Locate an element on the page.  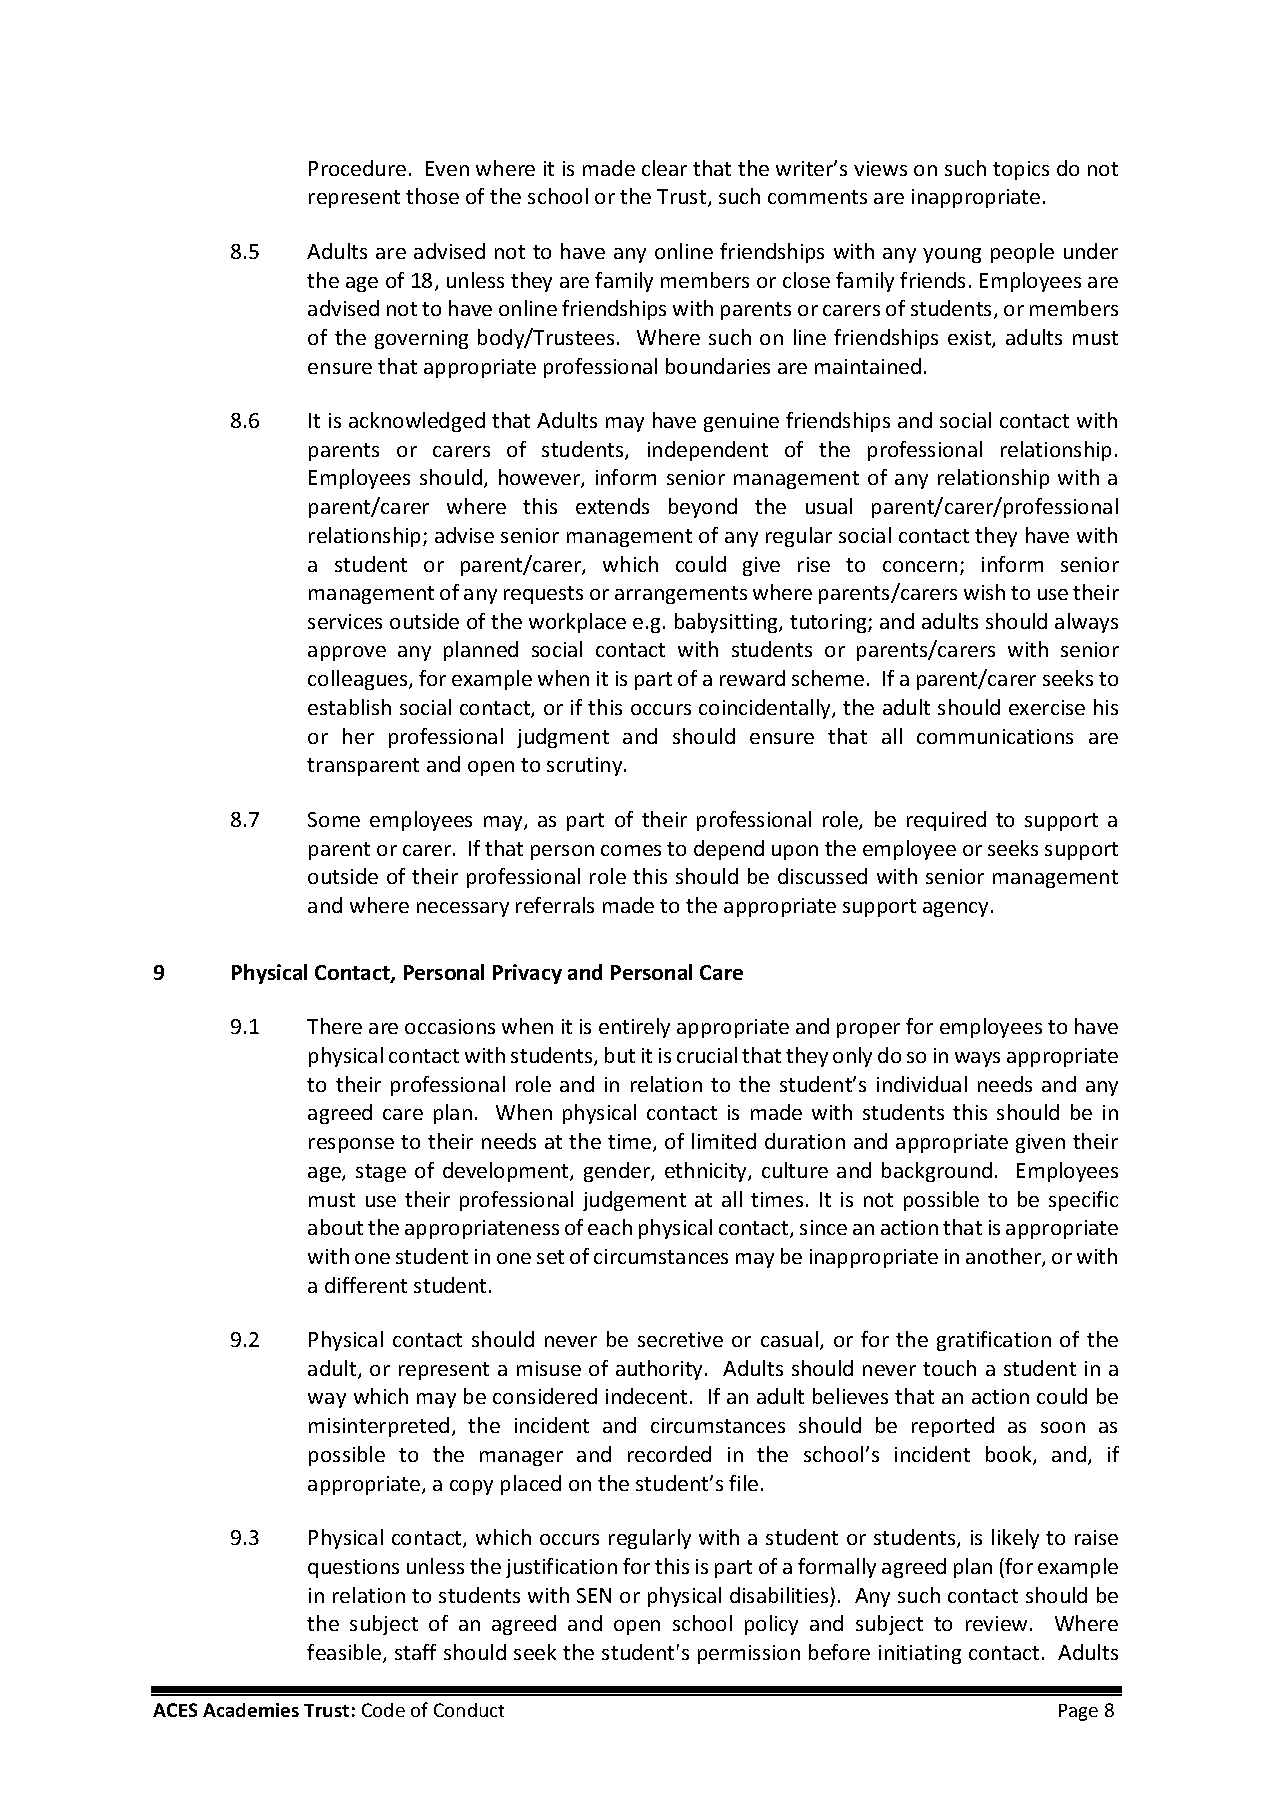
There is located at coordinates (334, 1026).
